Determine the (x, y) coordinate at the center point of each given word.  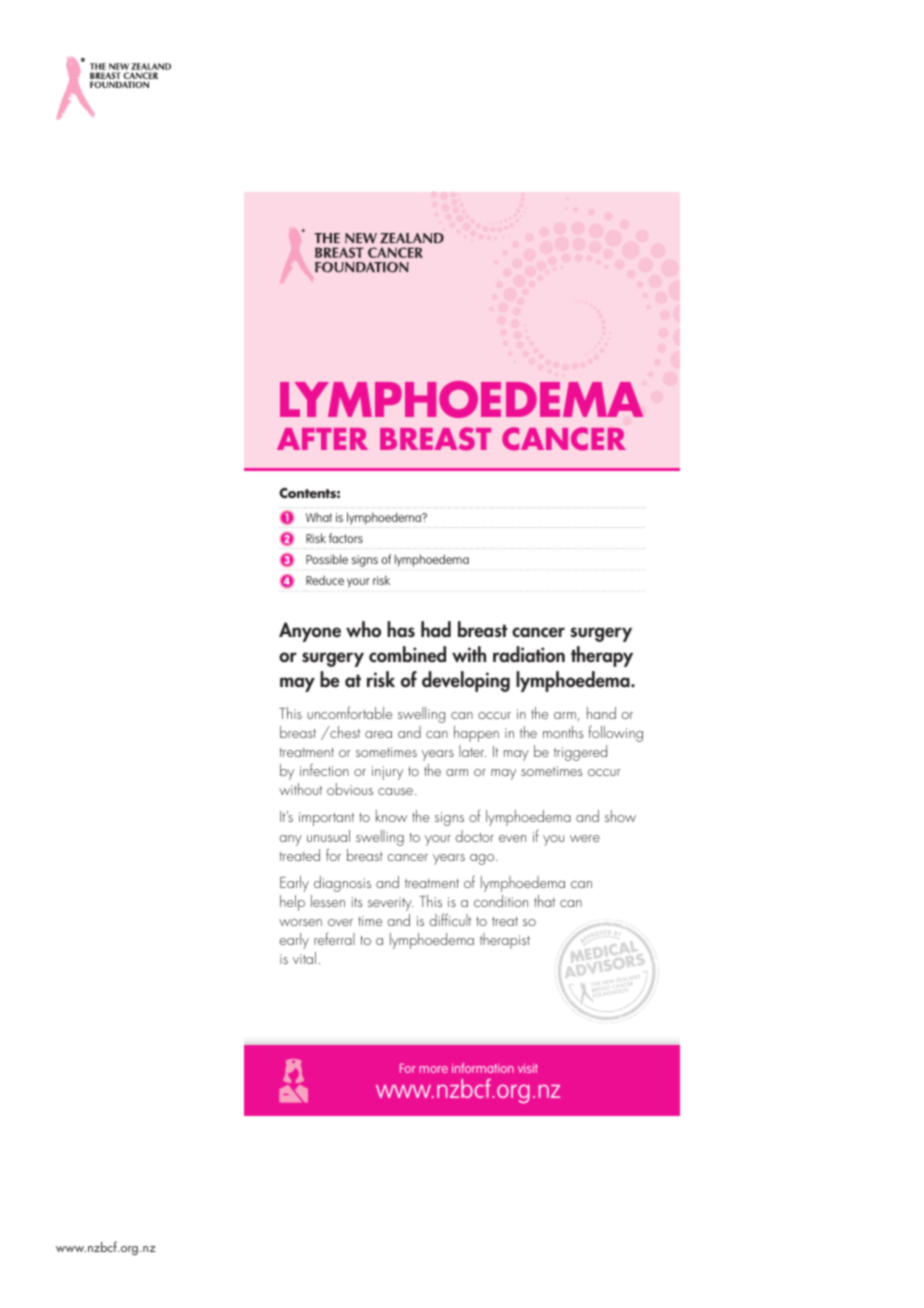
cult (461, 920)
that (544, 901)
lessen (328, 901)
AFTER (322, 439)
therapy (602, 656)
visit (528, 1068)
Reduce (325, 580)
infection (324, 769)
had (436, 629)
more (433, 1069)
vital (304, 958)
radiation (529, 654)
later (472, 751)
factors (346, 538)
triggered (580, 753)
